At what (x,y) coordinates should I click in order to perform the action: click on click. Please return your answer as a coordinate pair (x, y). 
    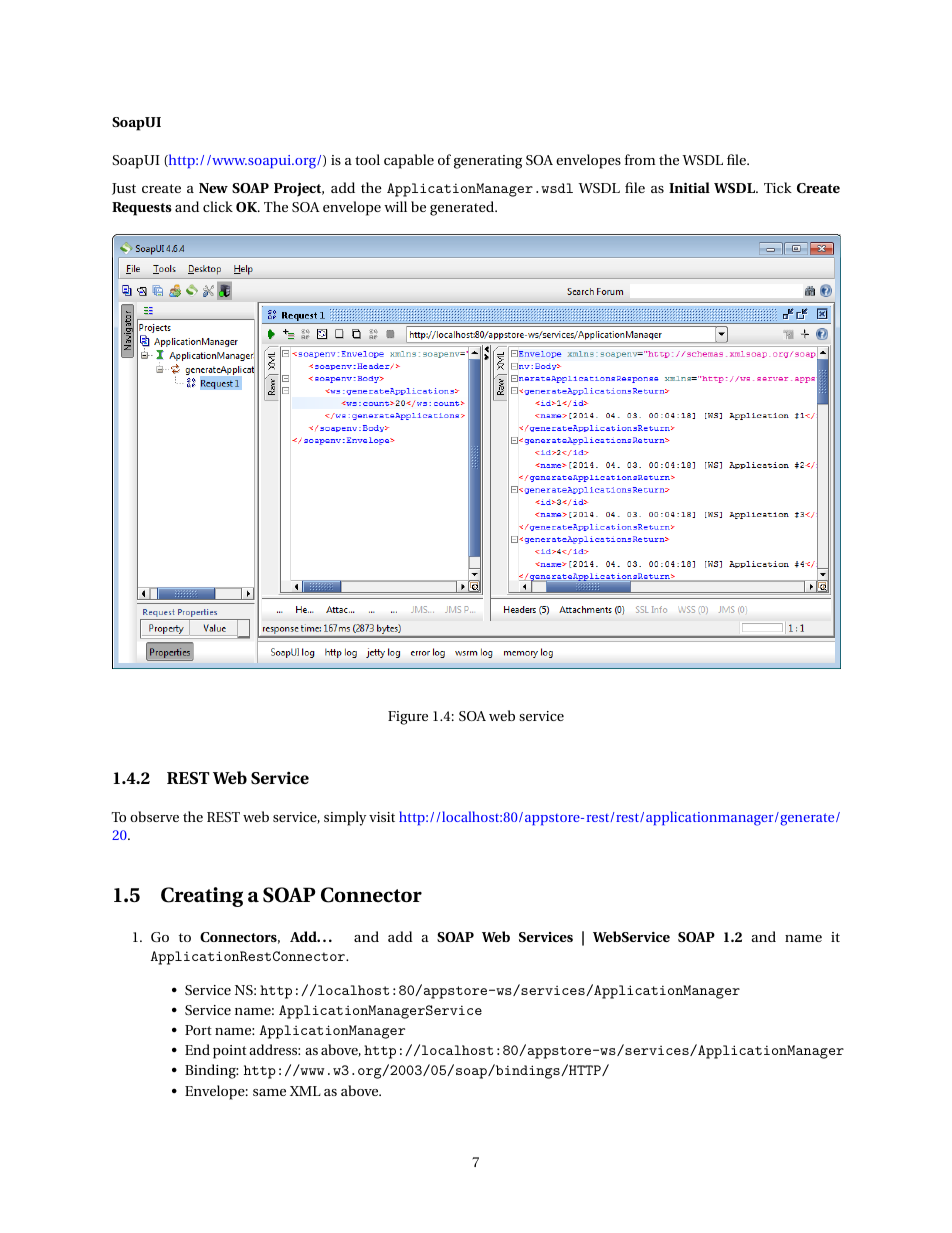
    Looking at the image, I should click on (218, 206).
